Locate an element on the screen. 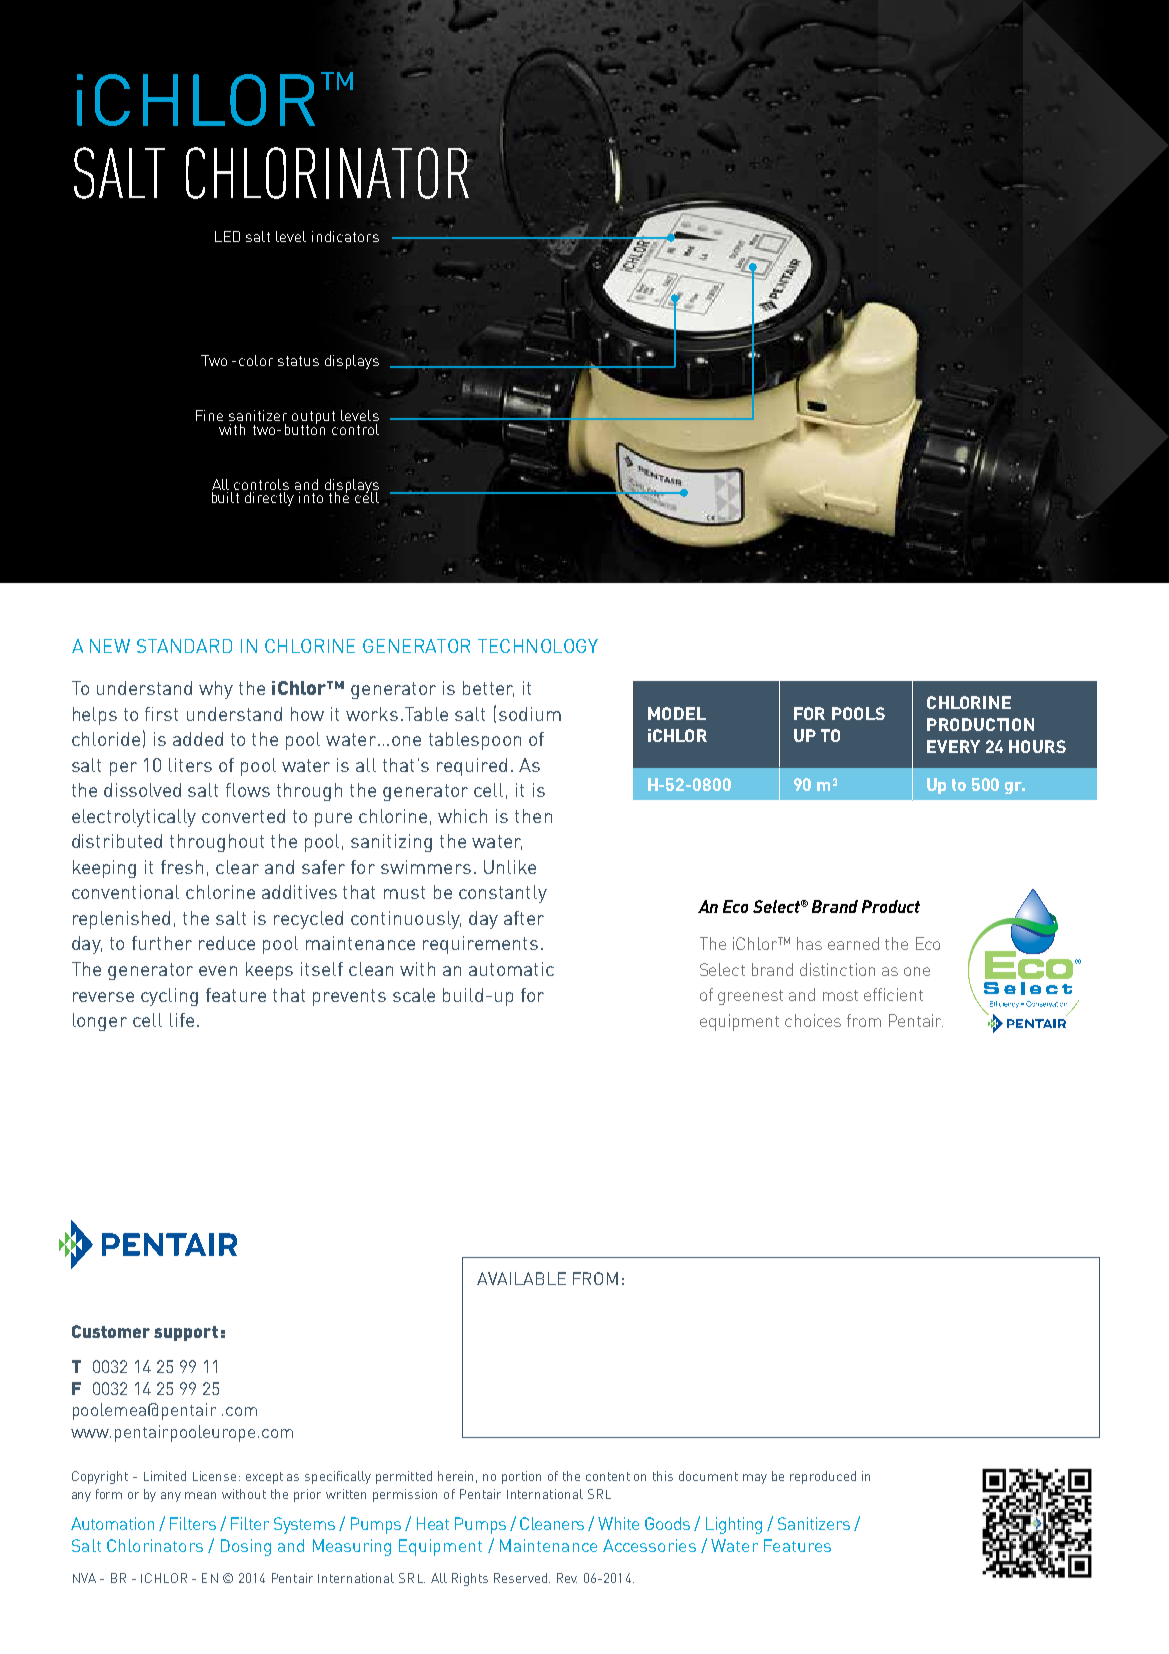  Dosing is located at coordinates (246, 1547).
